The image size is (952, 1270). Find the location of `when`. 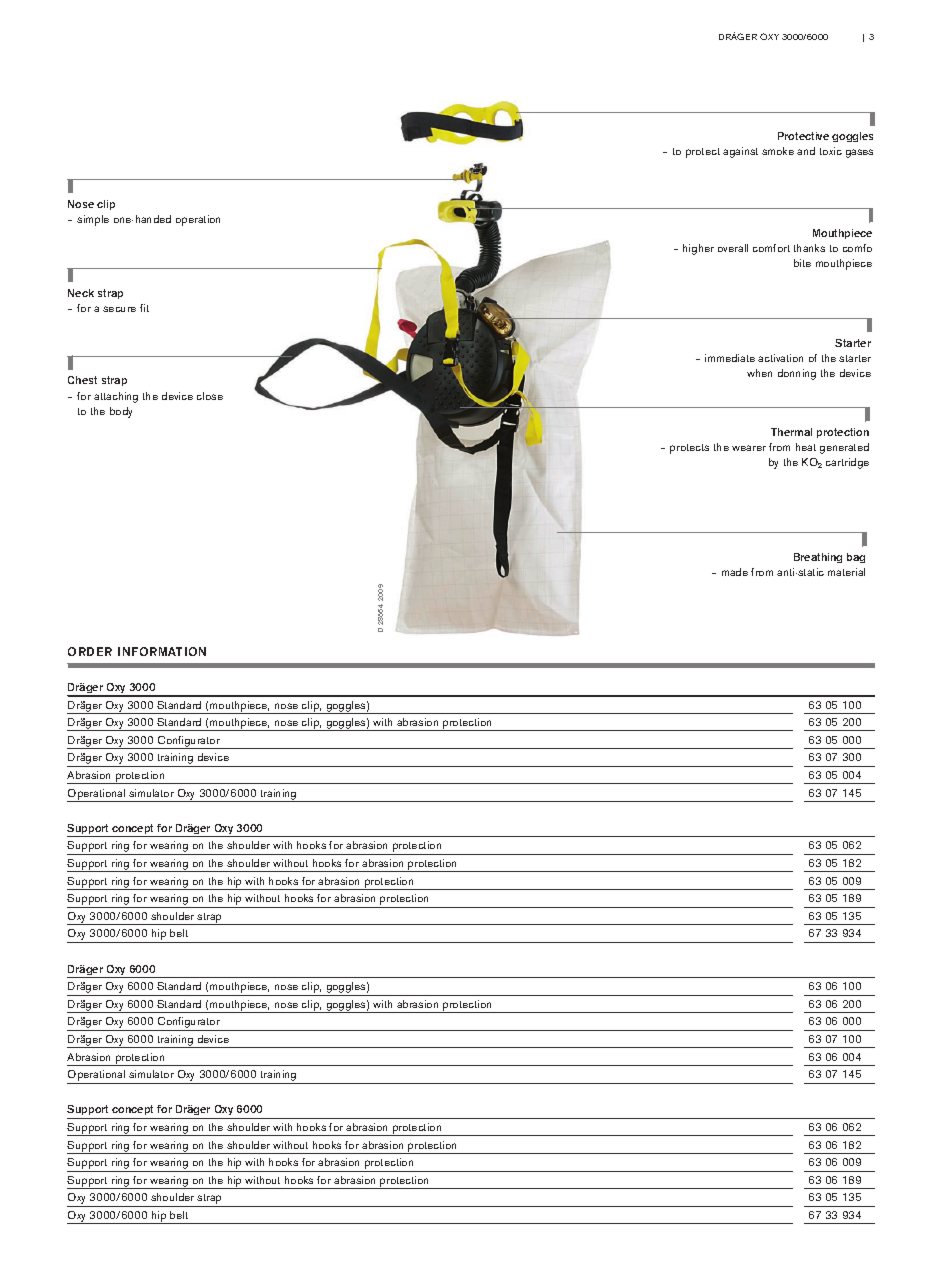

when is located at coordinates (759, 373).
